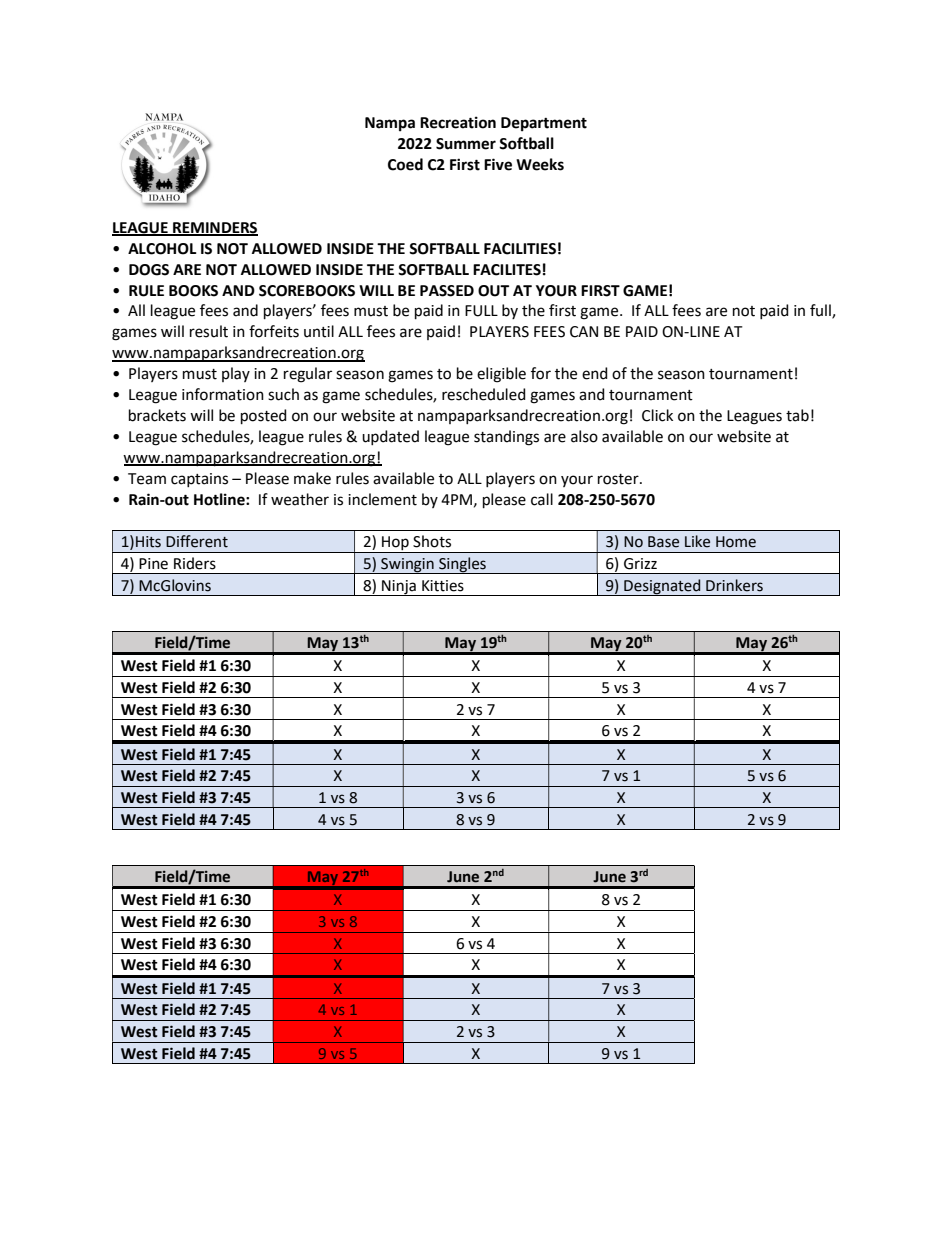 The width and height of the screenshot is (952, 1233). I want to click on PASSED, so click(447, 291).
